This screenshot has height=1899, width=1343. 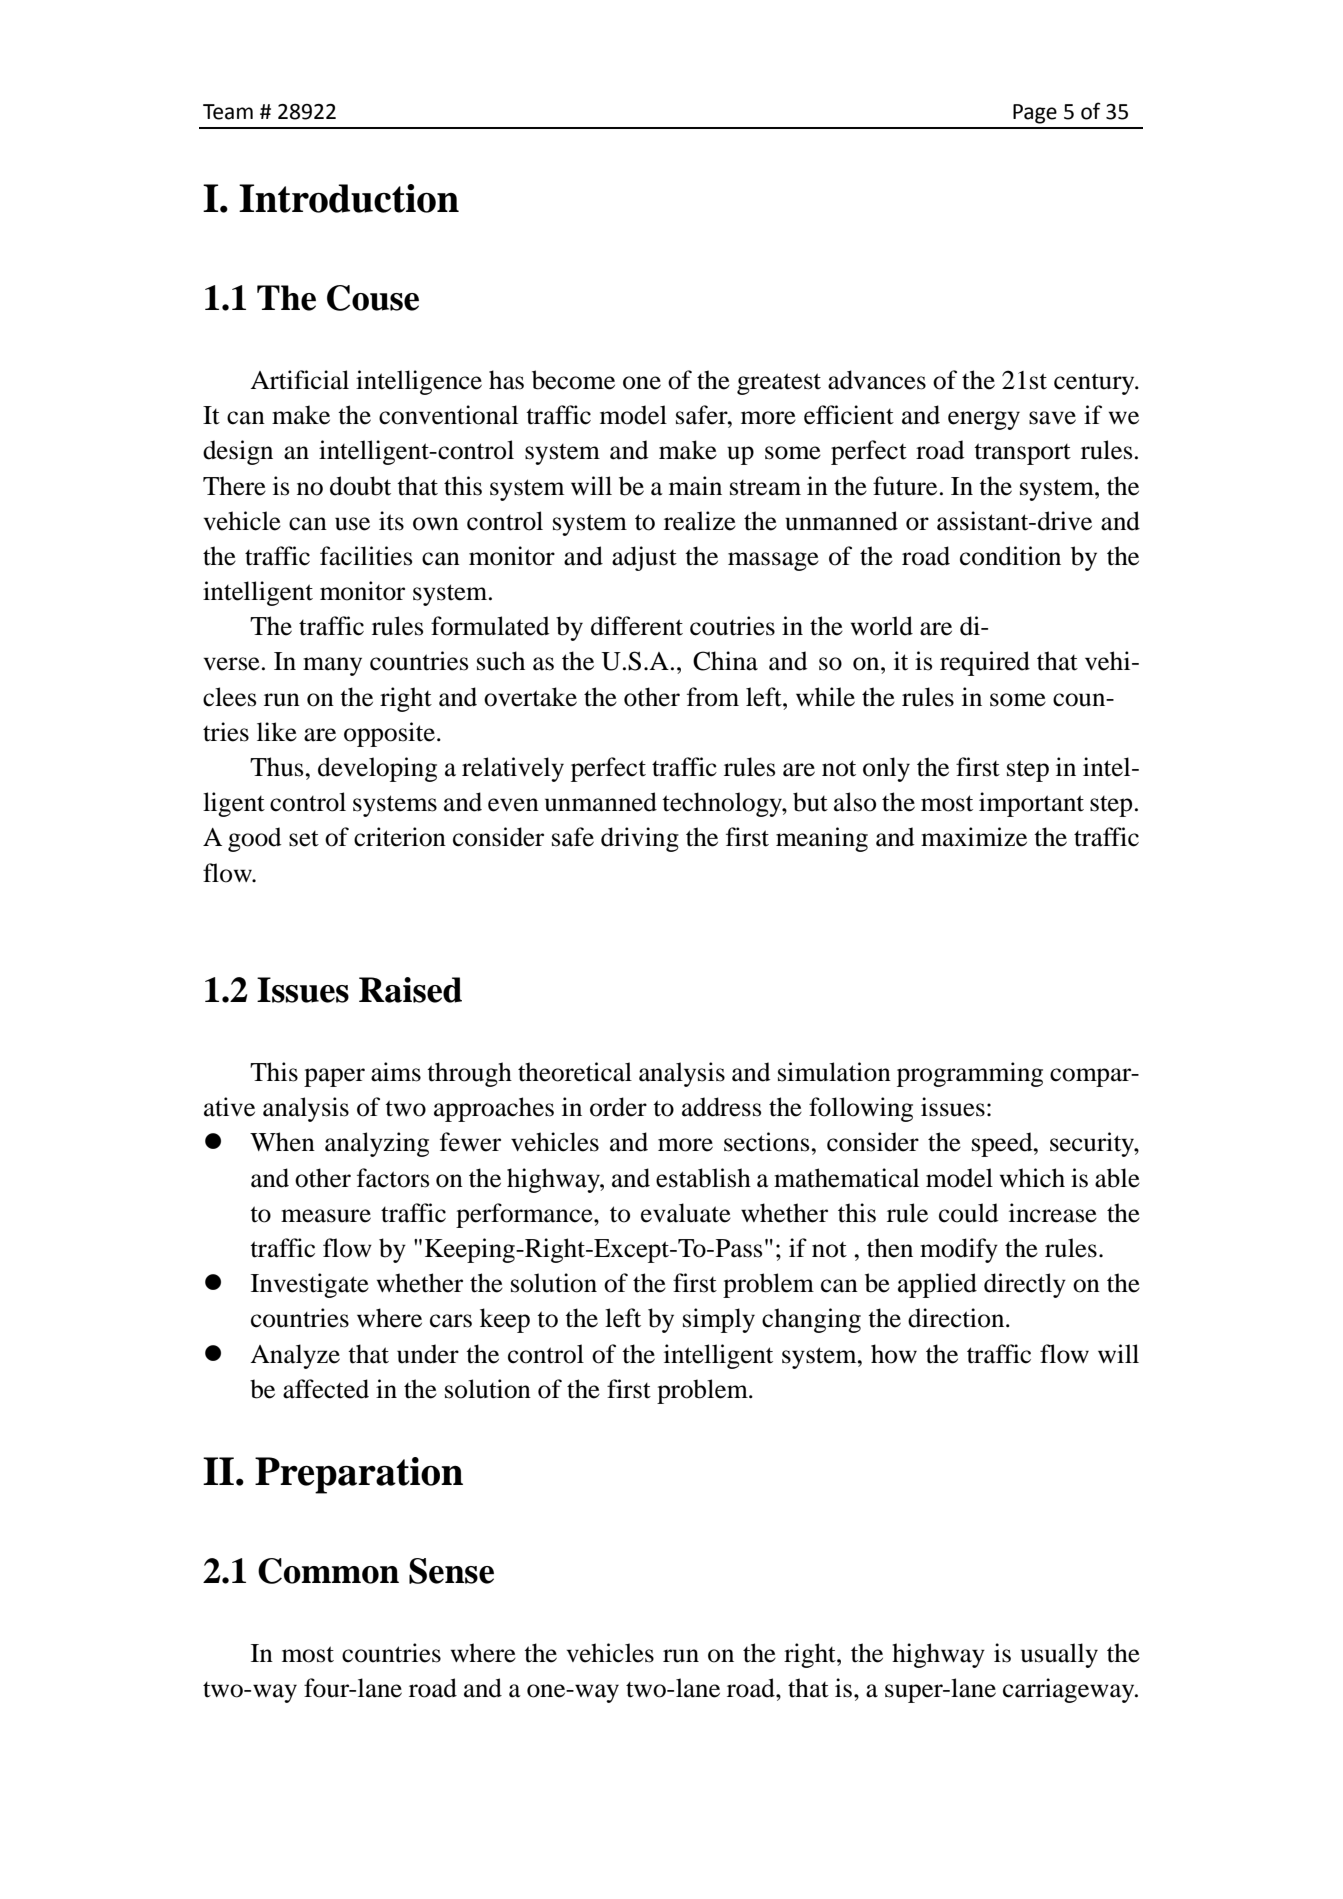 I want to click on Sense, so click(x=451, y=1571).
